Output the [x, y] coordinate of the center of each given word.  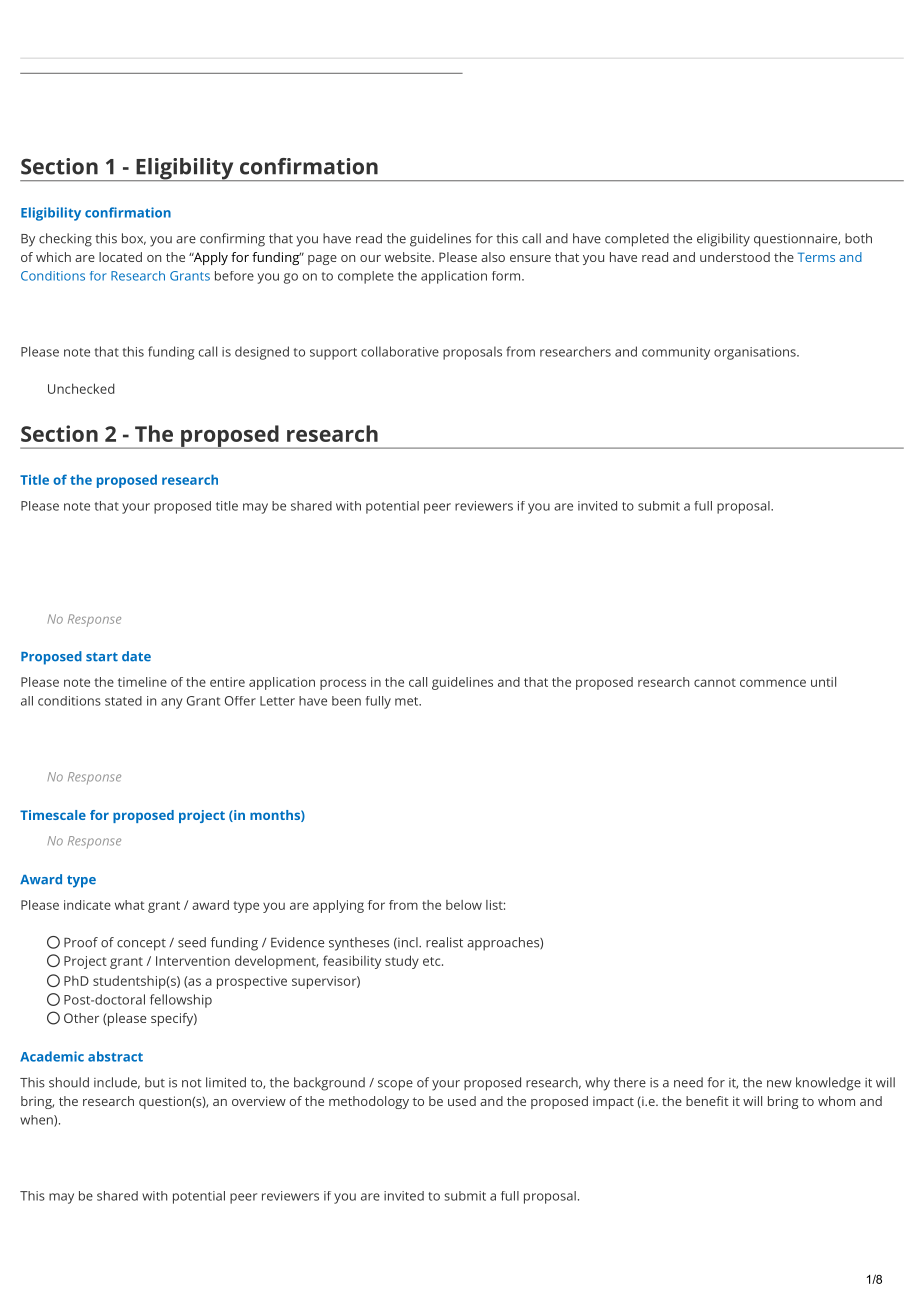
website [409, 257]
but [155, 1082]
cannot [715, 682]
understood [735, 257]
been [346, 701]
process [343, 684]
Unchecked [81, 388]
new [779, 1084]
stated [123, 701]
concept [141, 944]
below [464, 905]
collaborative [400, 351]
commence [773, 683]
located [120, 257]
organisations [756, 353]
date [136, 656]
